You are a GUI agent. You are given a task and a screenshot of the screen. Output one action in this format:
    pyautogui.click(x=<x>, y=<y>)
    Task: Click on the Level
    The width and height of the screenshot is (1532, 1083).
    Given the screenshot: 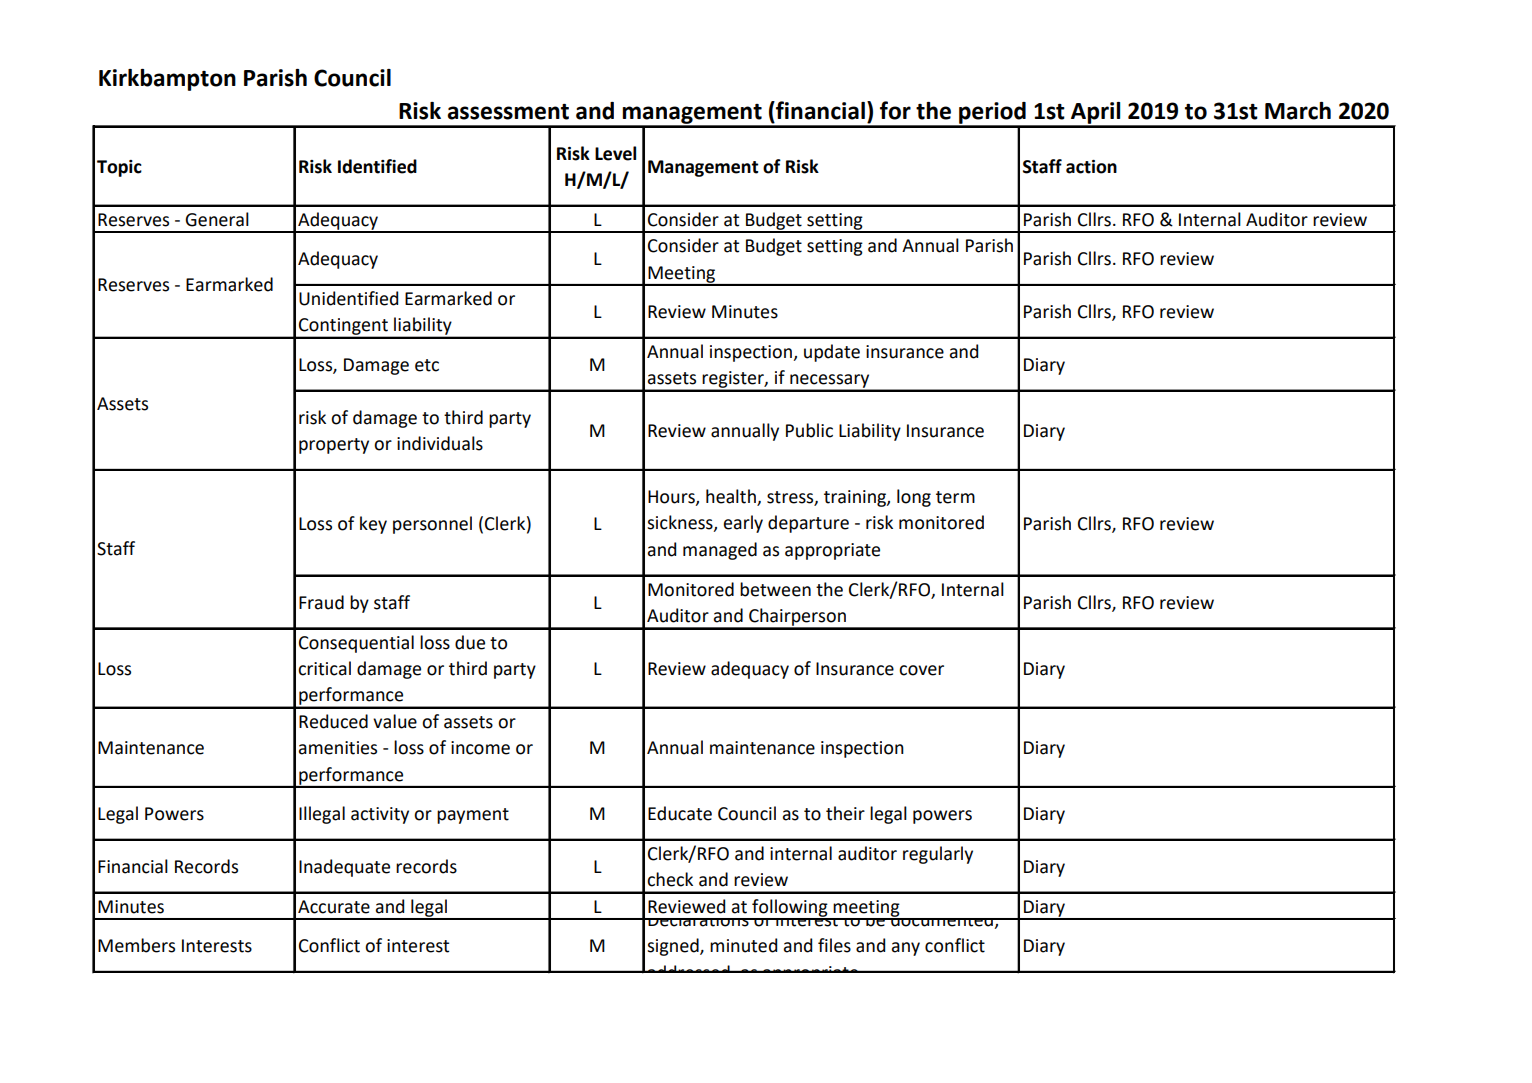 What is the action you would take?
    pyautogui.click(x=615, y=153)
